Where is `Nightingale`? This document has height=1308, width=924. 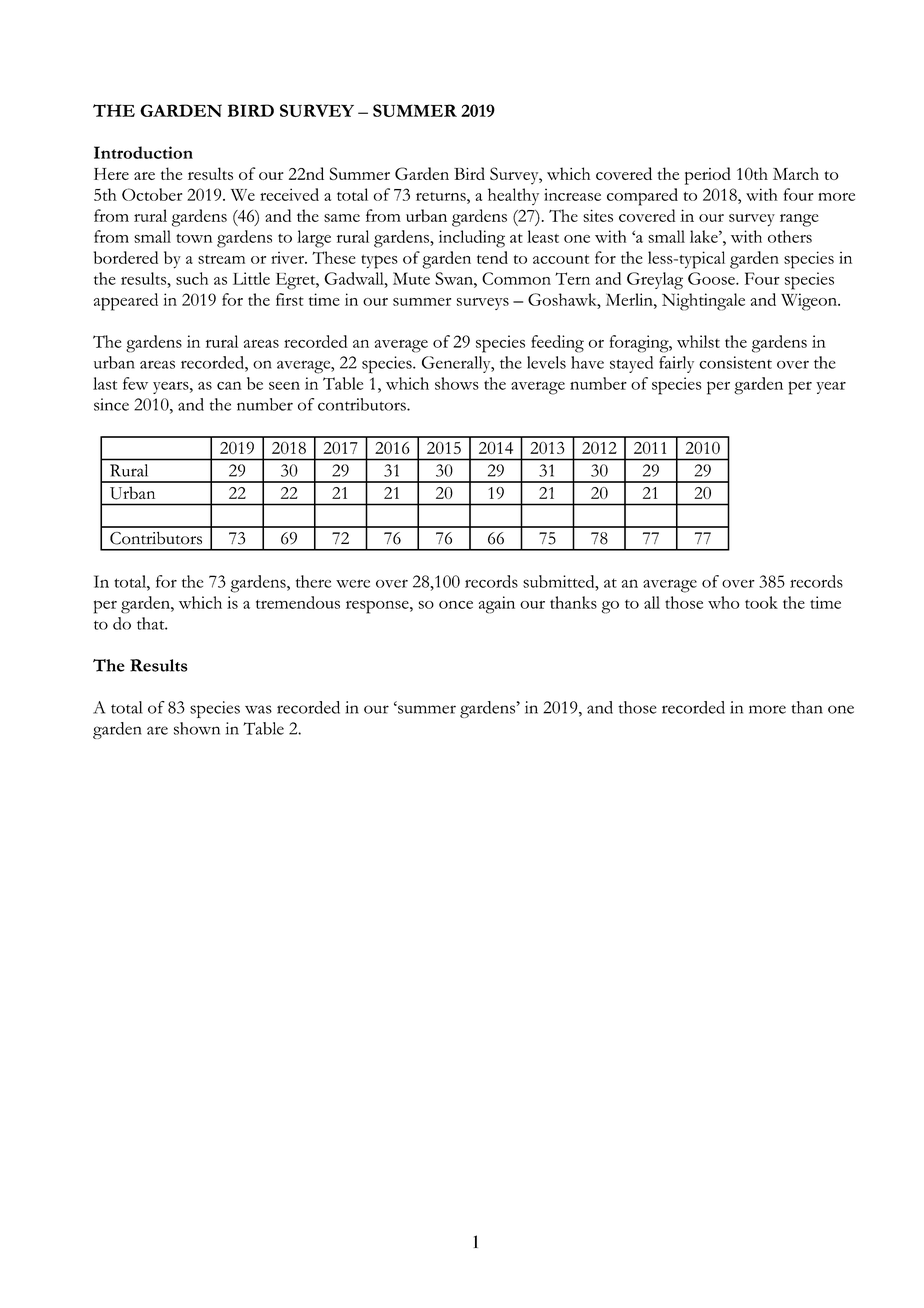 Nightingale is located at coordinates (703, 302).
